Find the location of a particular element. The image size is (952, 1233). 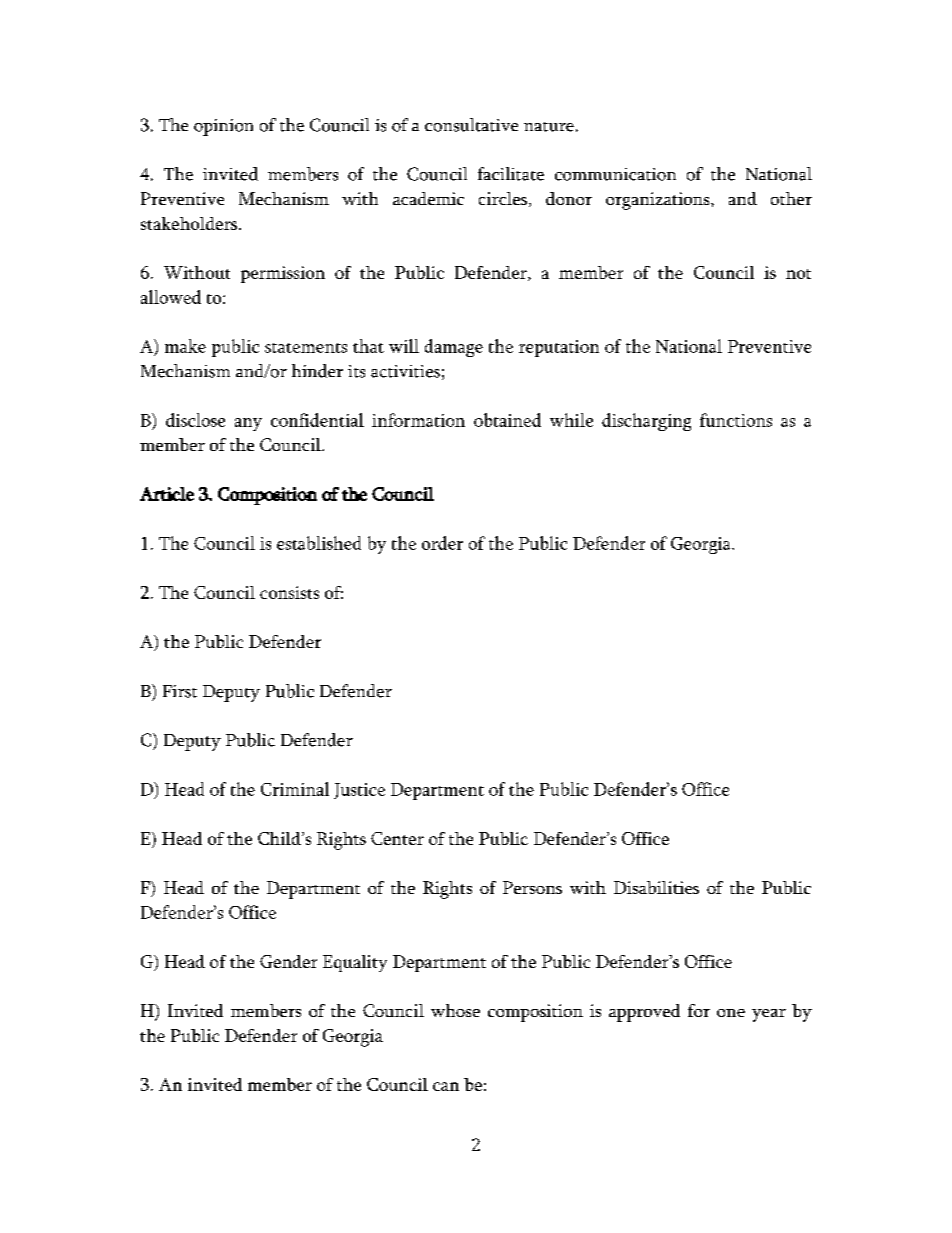

Gender is located at coordinates (288, 961).
